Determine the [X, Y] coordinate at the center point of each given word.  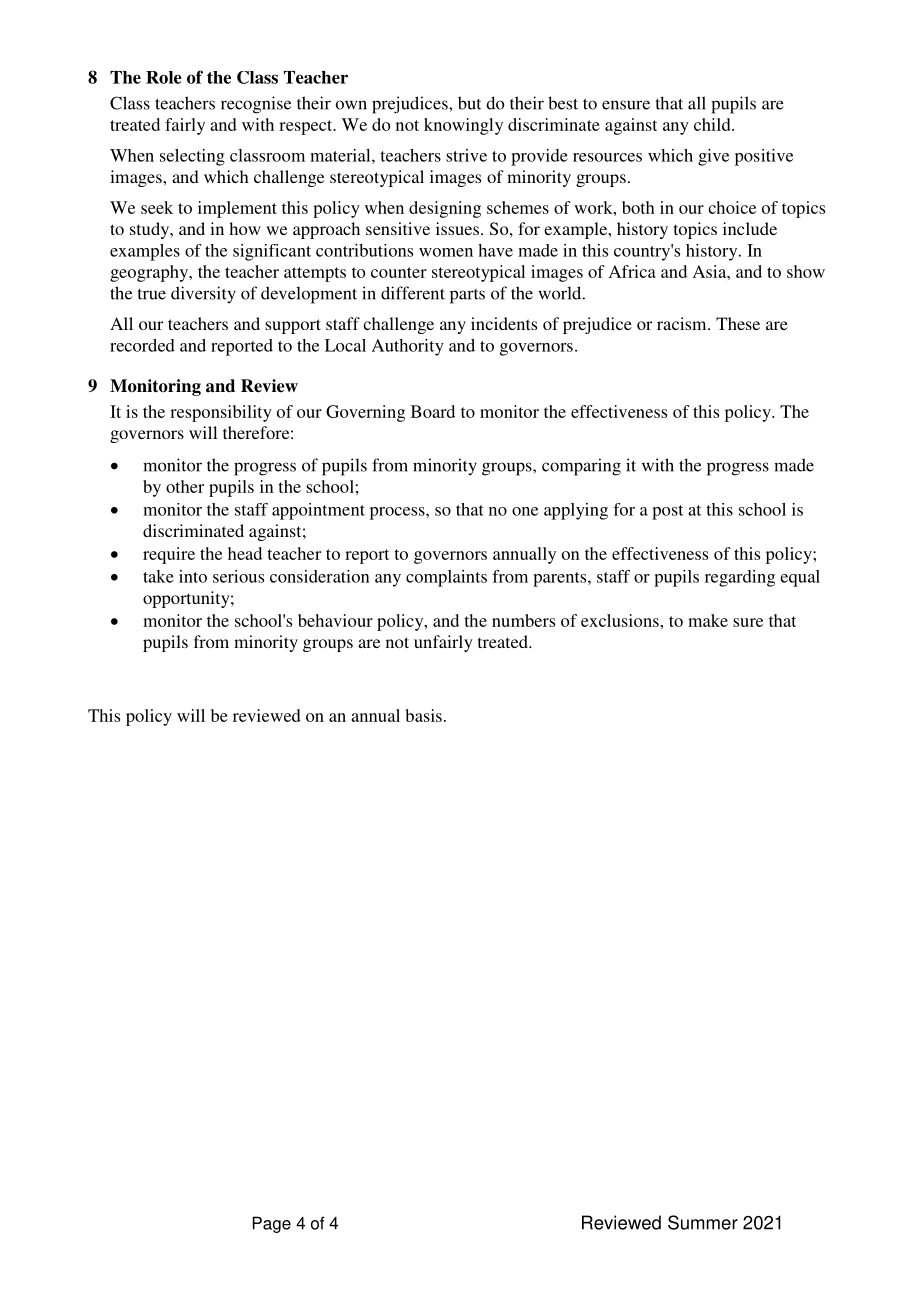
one [525, 511]
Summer [703, 1222]
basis [424, 715]
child [713, 124]
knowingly [463, 126]
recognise [256, 105]
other [185, 486]
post [667, 512]
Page [272, 1224]
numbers [523, 620]
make [708, 620]
